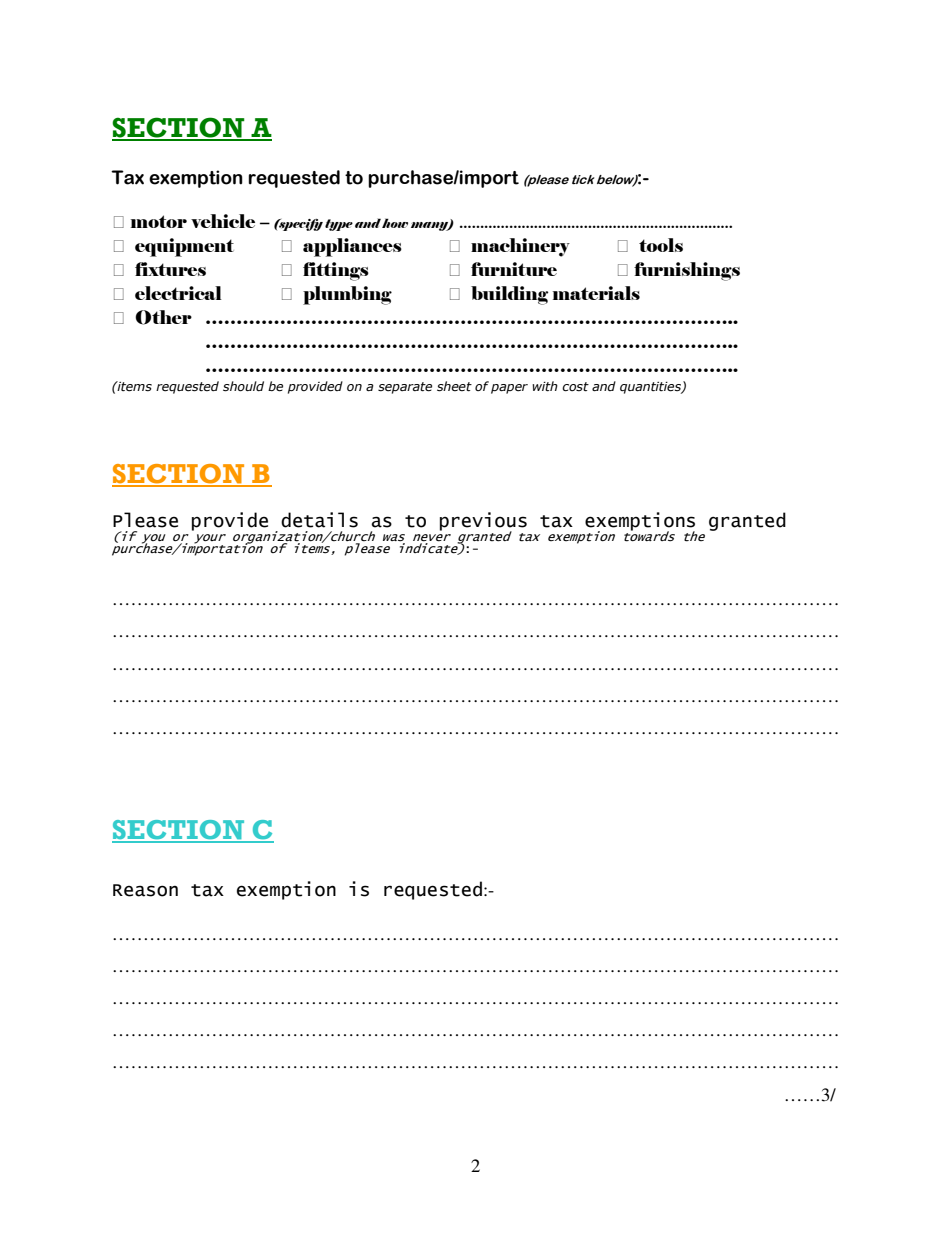 The height and width of the document is (1233, 952). I want to click on equipment, so click(184, 247).
